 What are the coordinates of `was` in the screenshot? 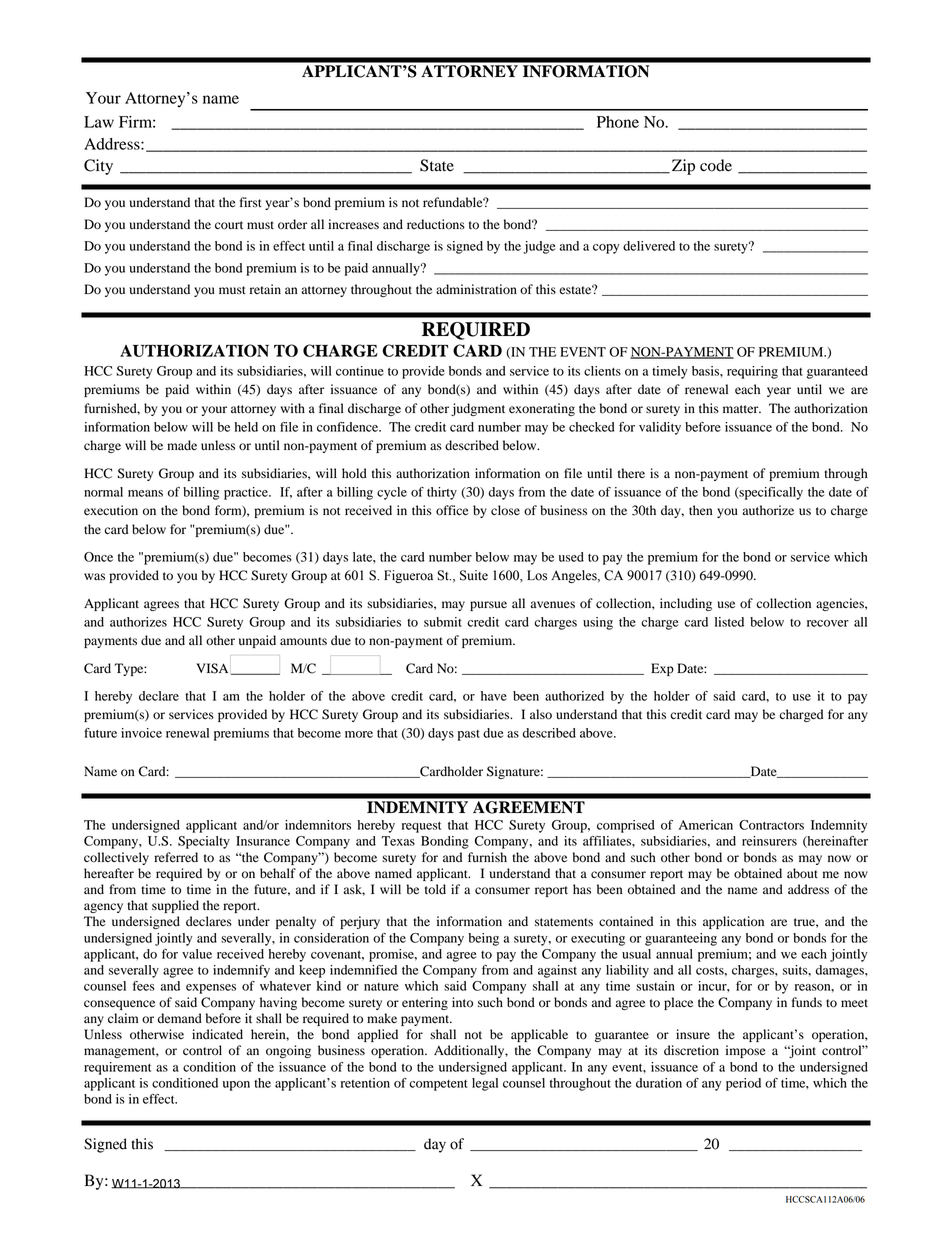 It's located at (94, 576).
